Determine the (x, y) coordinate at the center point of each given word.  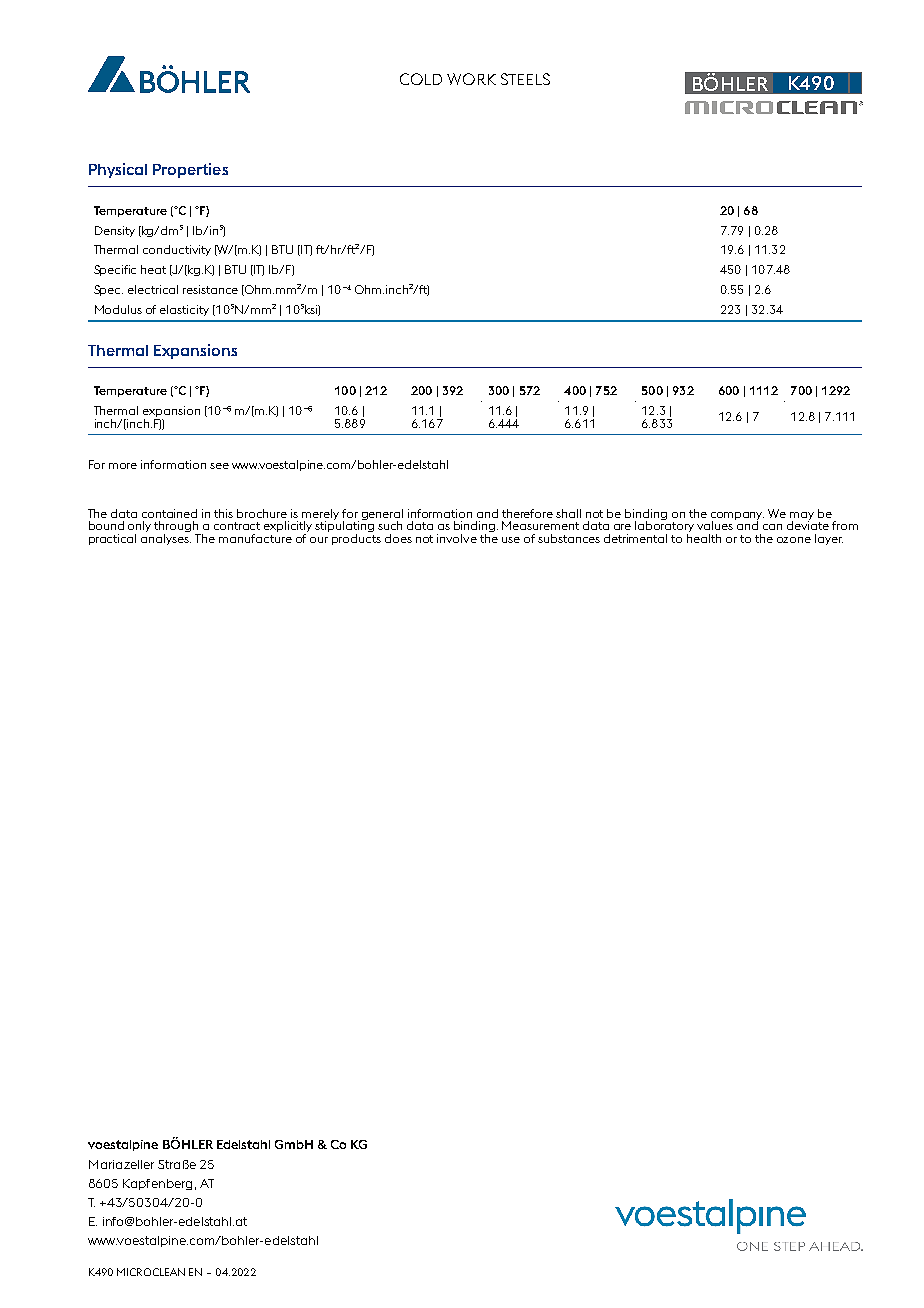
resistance (210, 289)
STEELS (525, 79)
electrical (153, 289)
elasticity (184, 310)
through (177, 528)
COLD (421, 79)
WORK (471, 79)
